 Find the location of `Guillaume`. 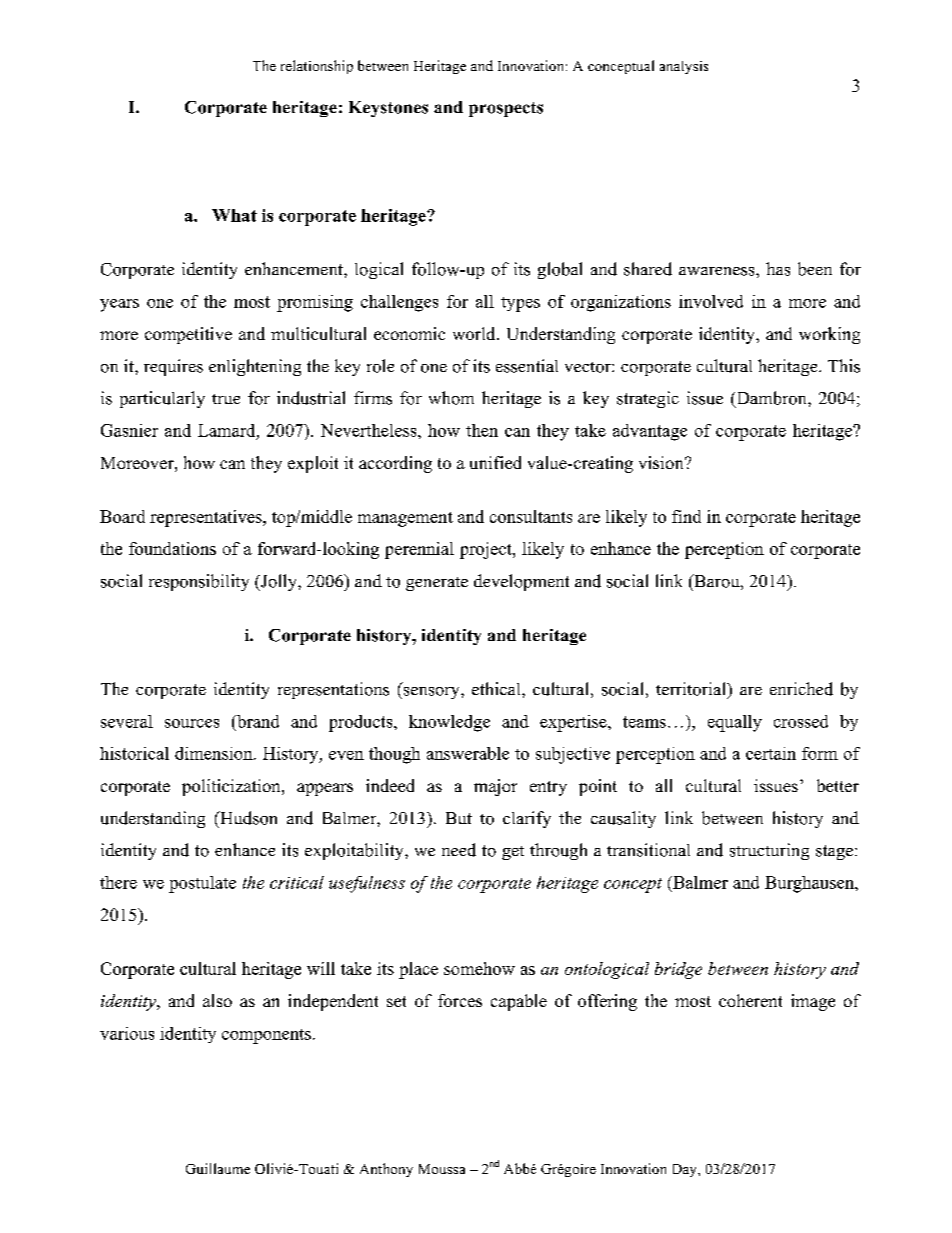

Guillaume is located at coordinates (218, 1168).
